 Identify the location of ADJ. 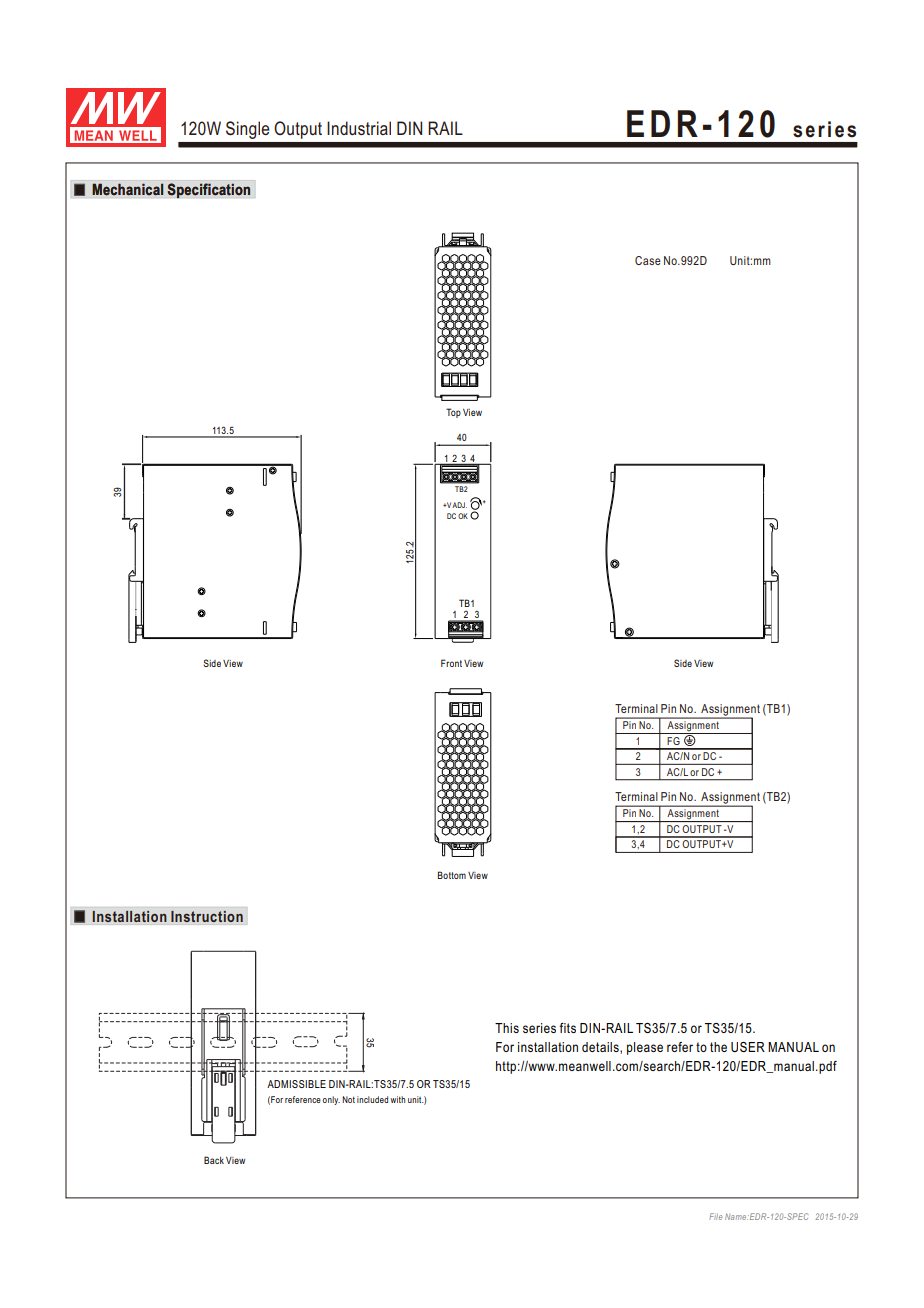
(459, 505).
